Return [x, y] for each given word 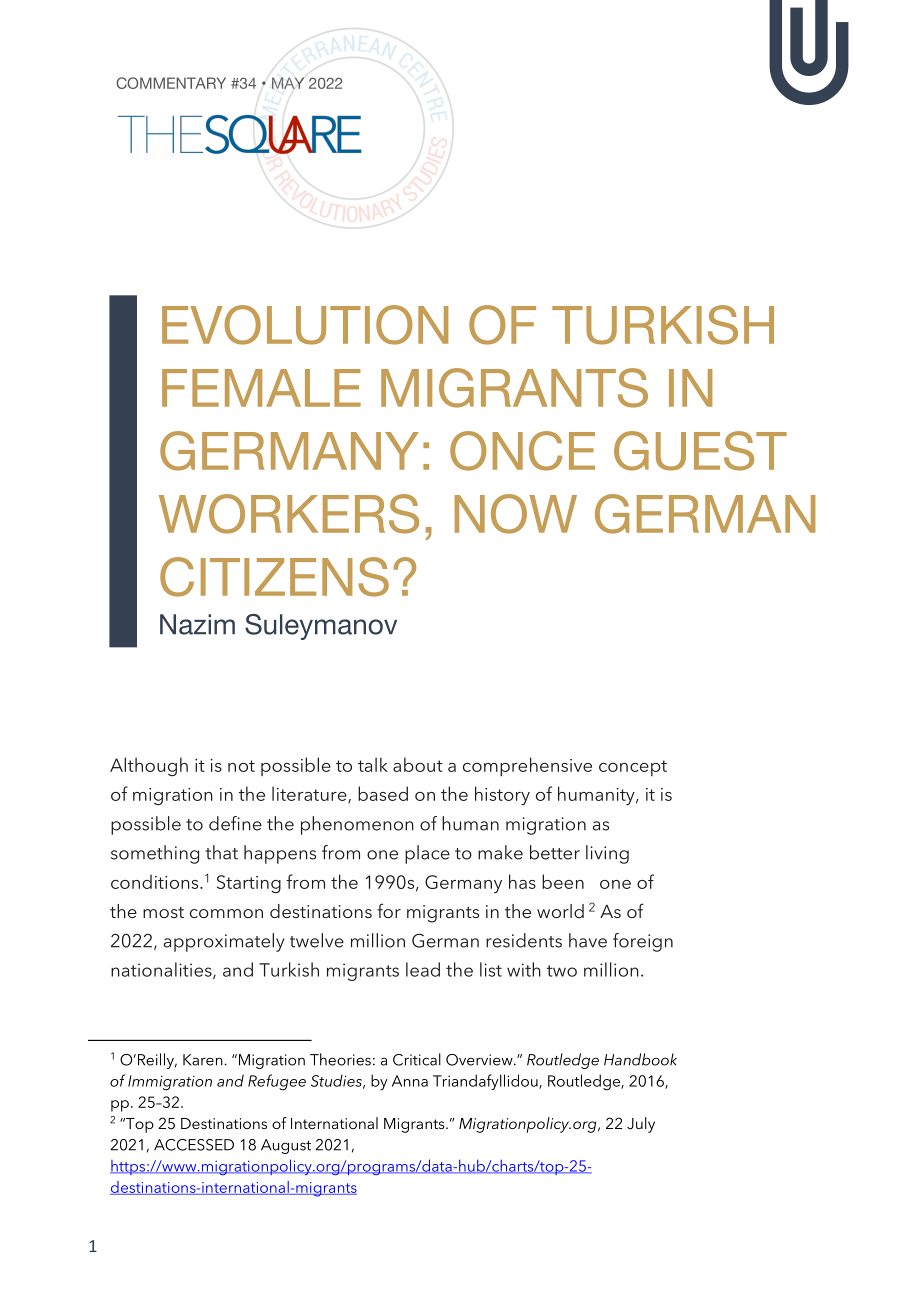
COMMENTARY [171, 83]
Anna [410, 1081]
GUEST [700, 451]
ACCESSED [194, 1145]
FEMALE [261, 388]
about [418, 764]
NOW [516, 514]
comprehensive [527, 766]
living [607, 854]
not [241, 766]
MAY [288, 83]
